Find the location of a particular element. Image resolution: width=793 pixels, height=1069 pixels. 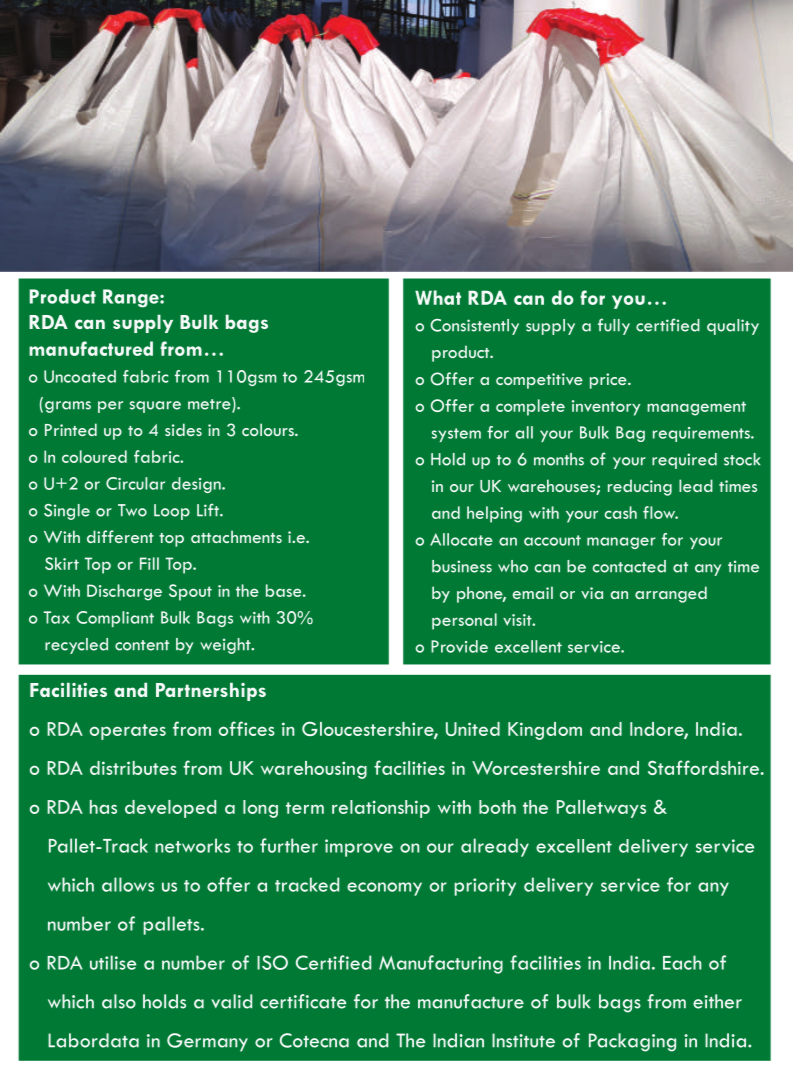

Provide is located at coordinates (459, 646).
